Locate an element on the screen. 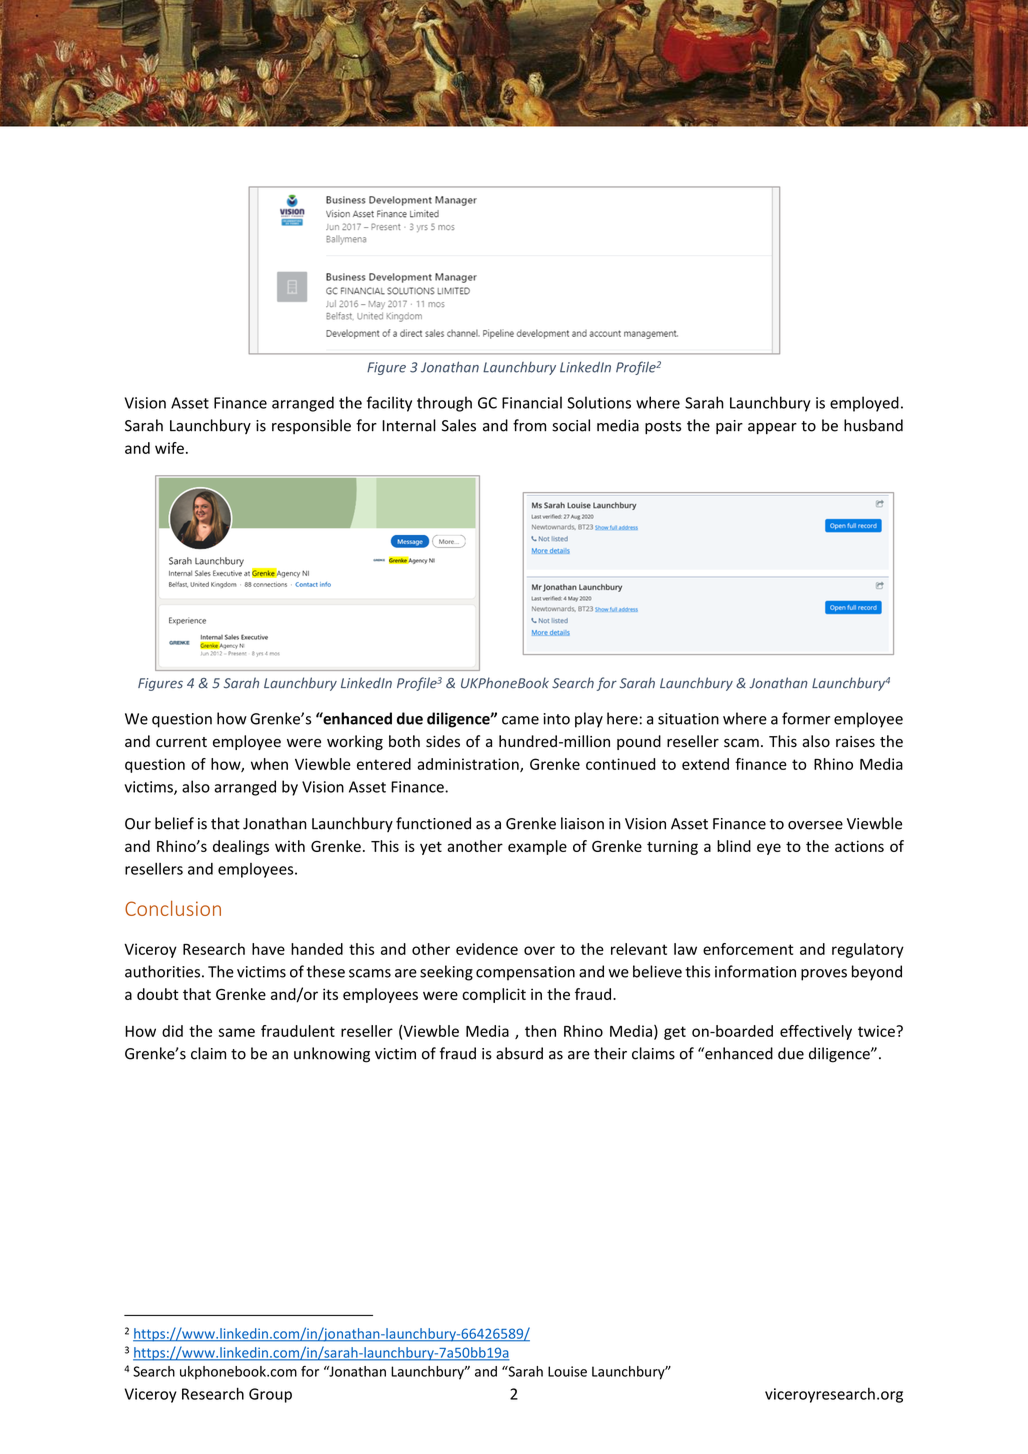  same is located at coordinates (236, 1032).
